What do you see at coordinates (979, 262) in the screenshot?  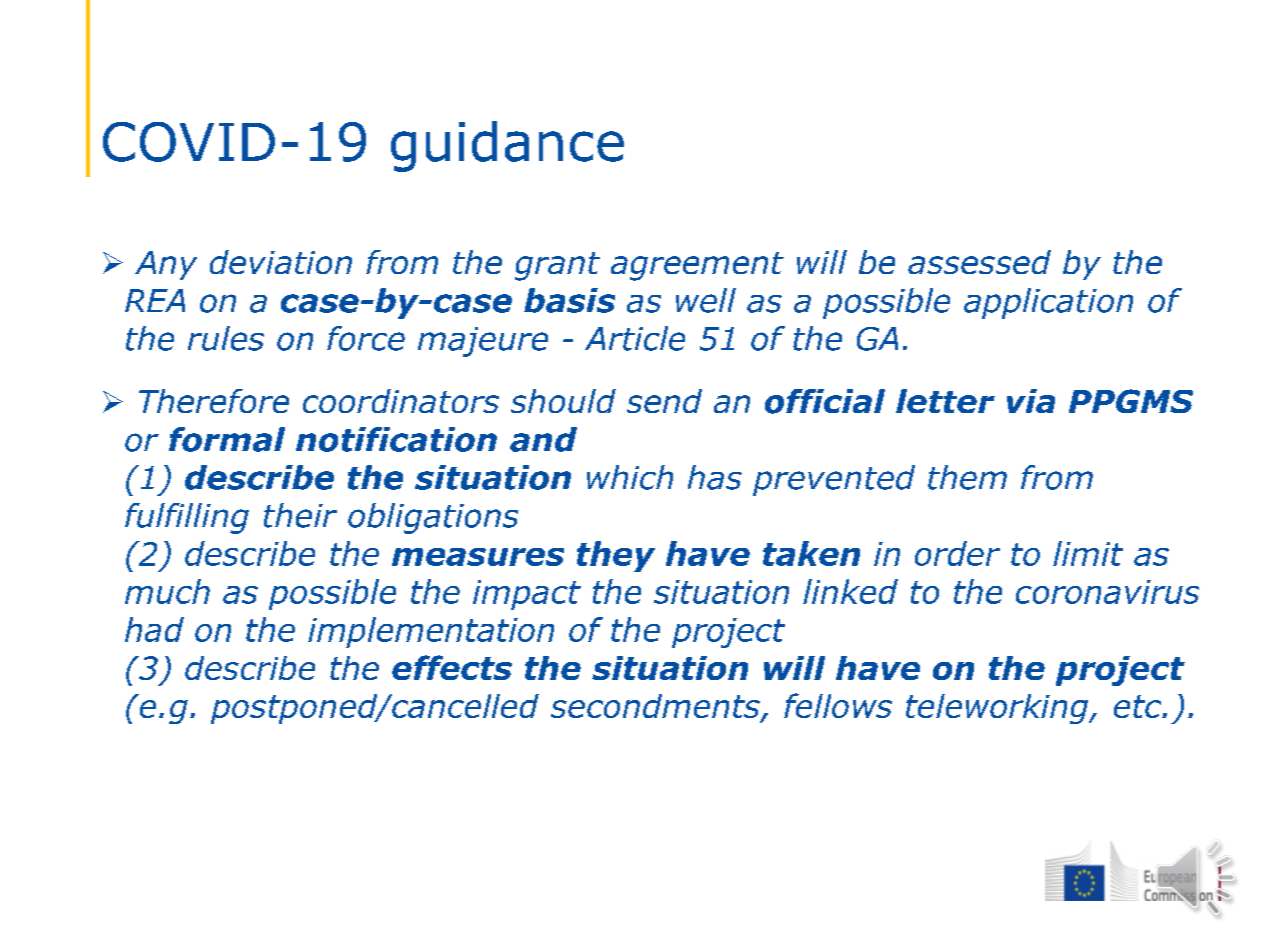 I see `assessed` at bounding box center [979, 262].
